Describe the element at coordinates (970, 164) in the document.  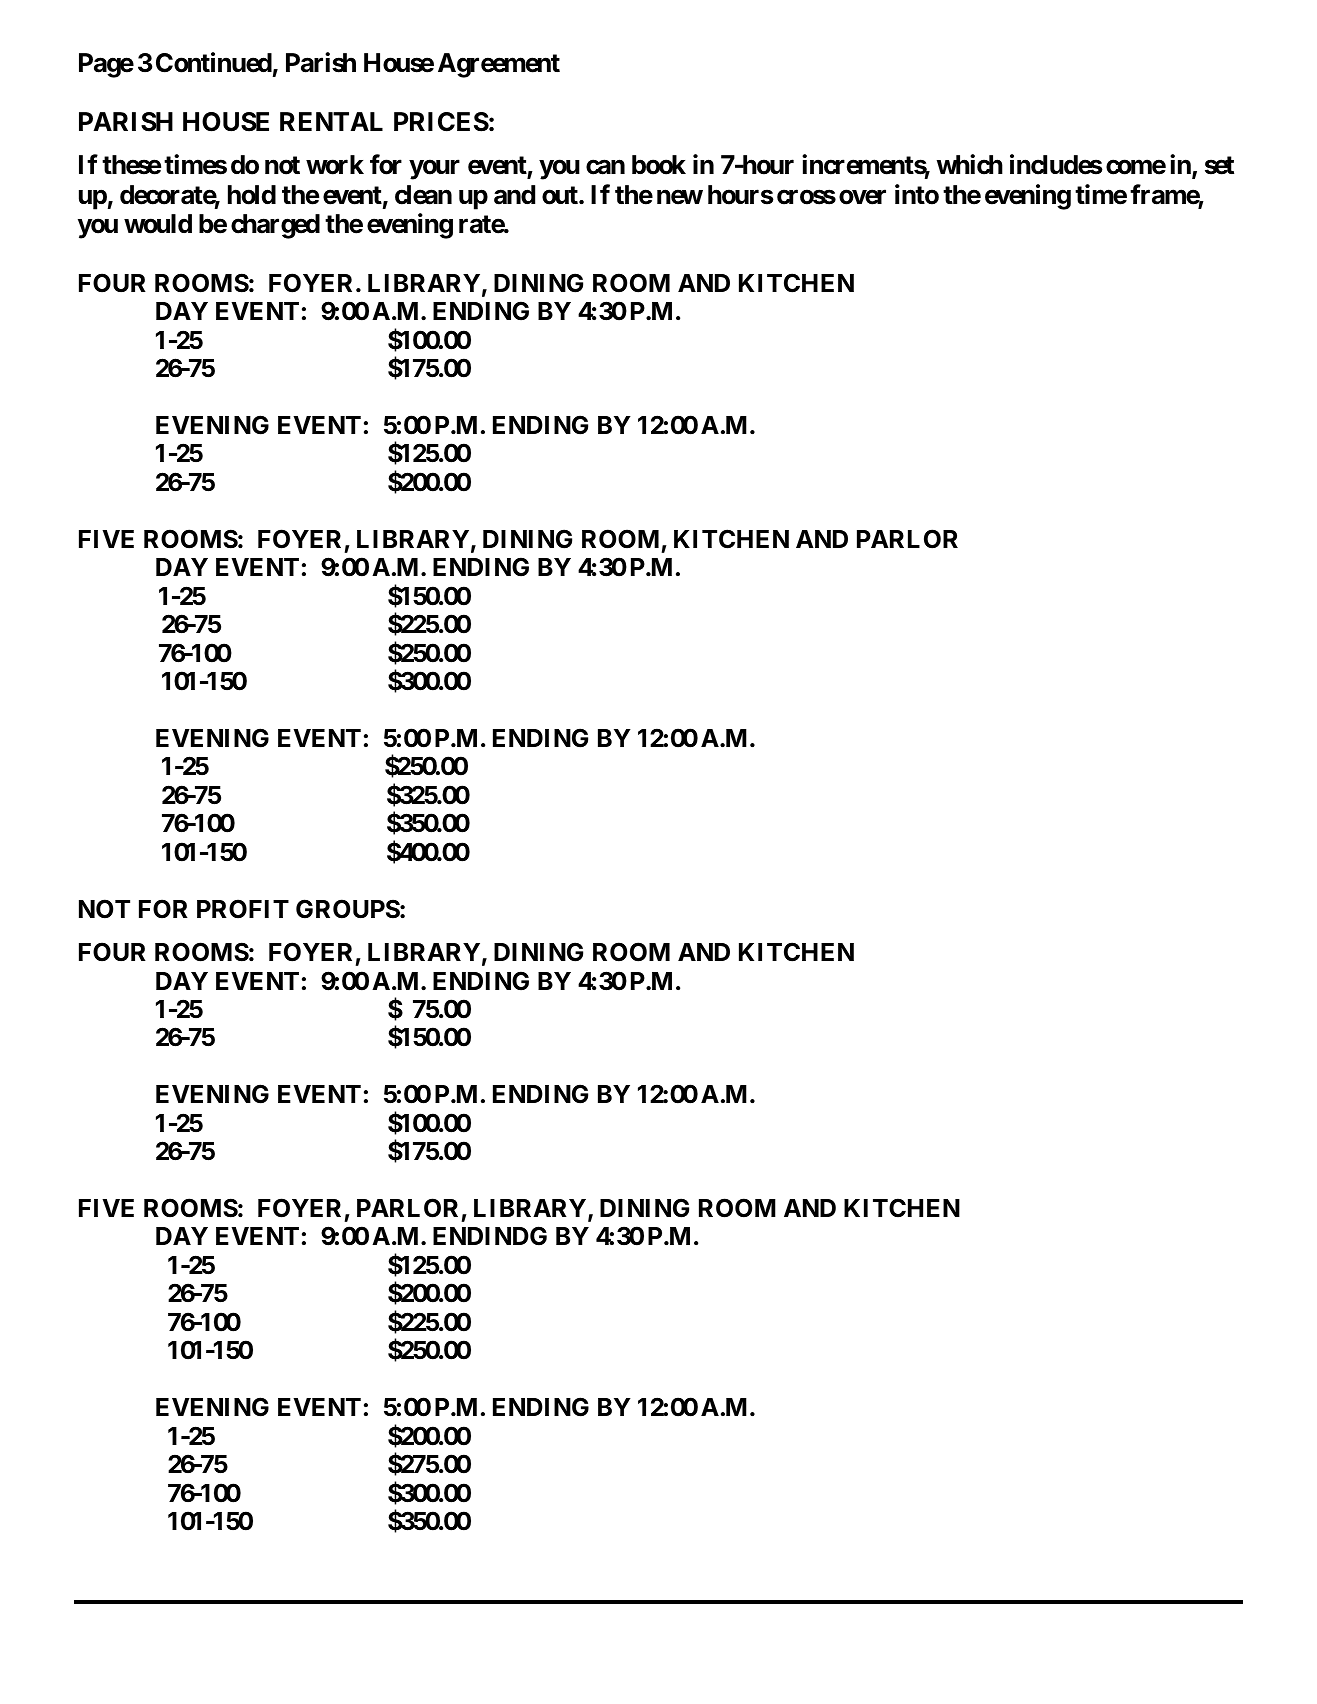
I see `which` at that location.
